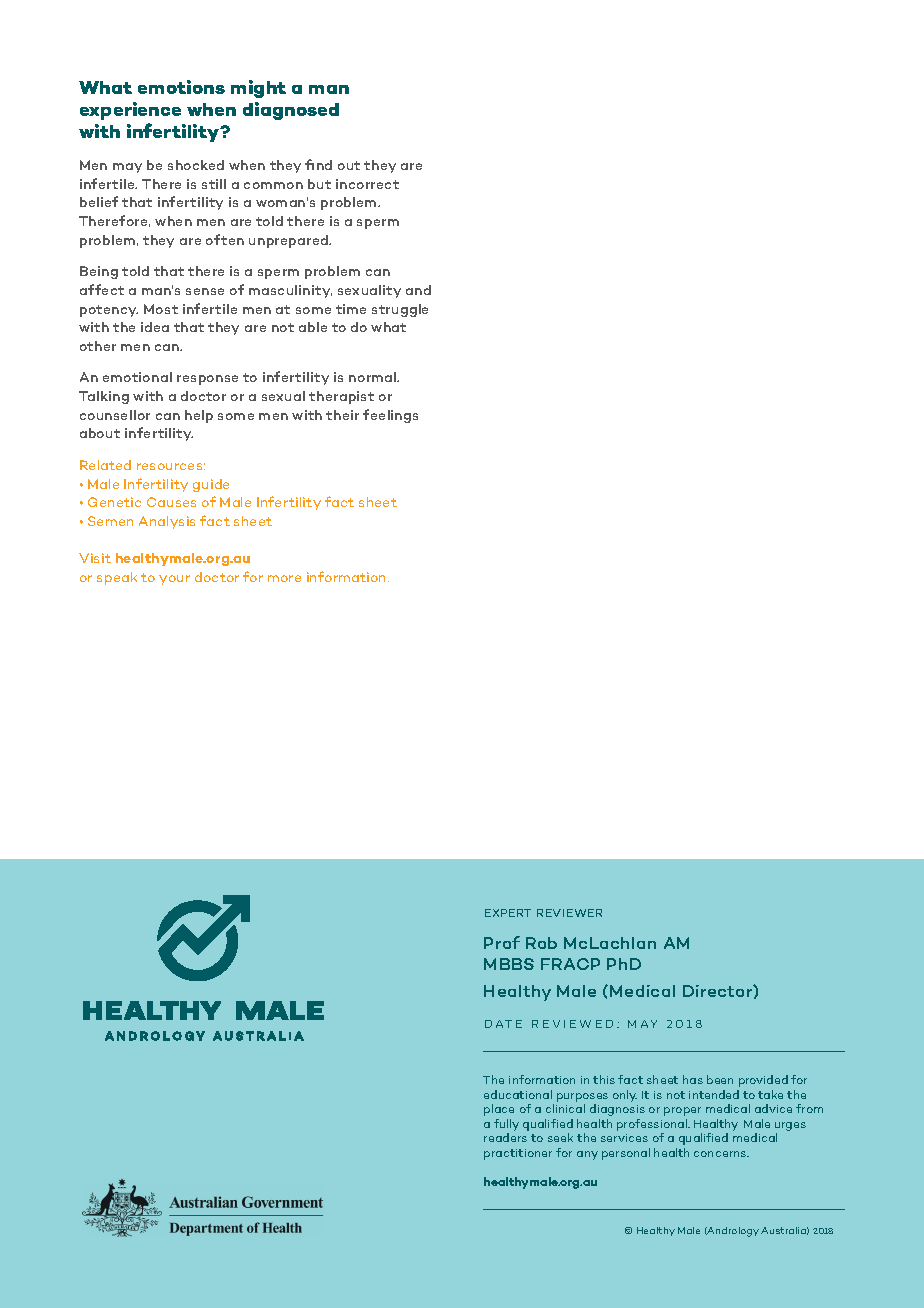 The width and height of the document is (924, 1308). What do you see at coordinates (569, 913) in the document?
I see `REVIEWER` at bounding box center [569, 913].
